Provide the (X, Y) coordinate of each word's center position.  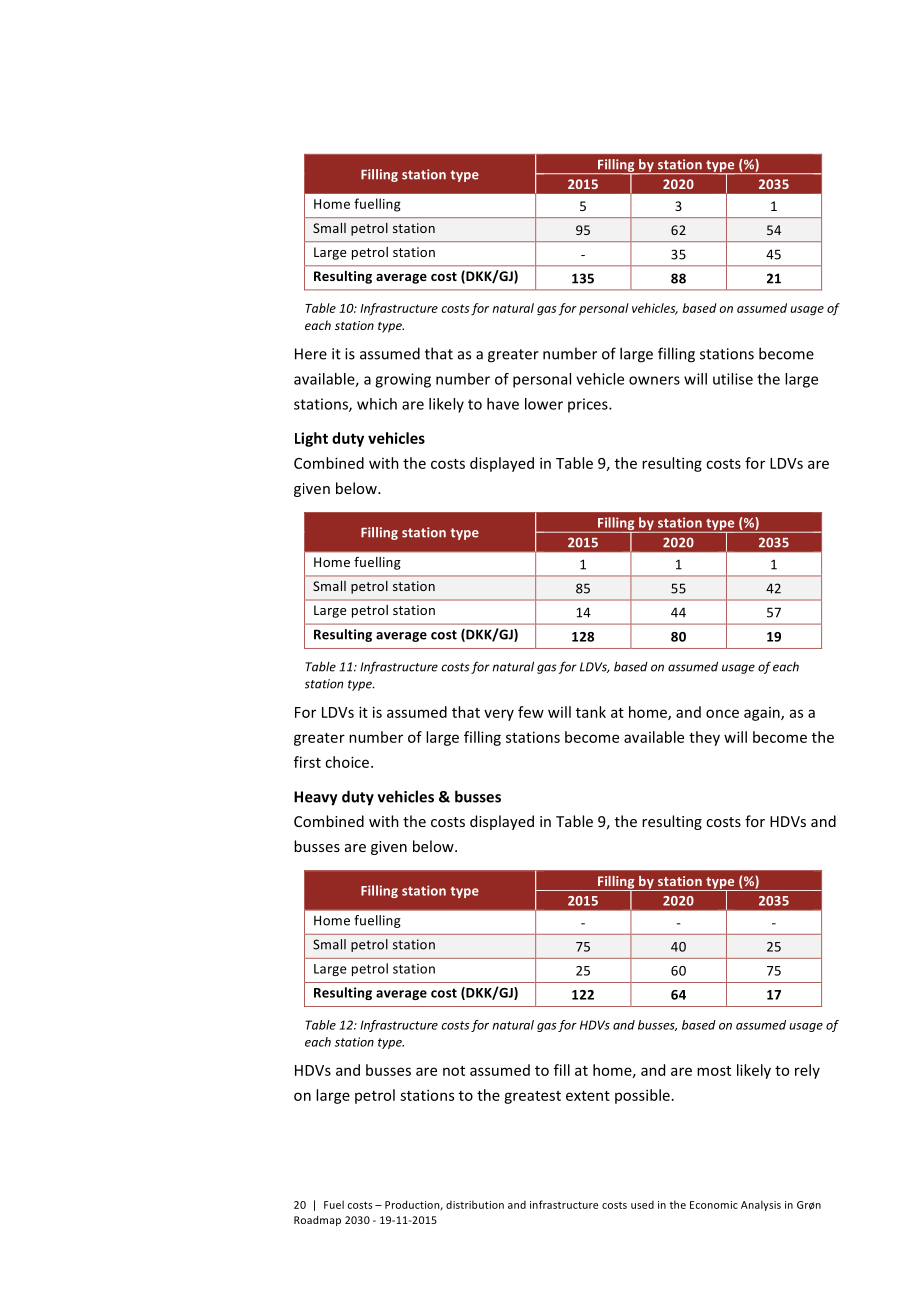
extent (588, 1096)
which (377, 404)
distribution (475, 1204)
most (714, 1071)
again (763, 714)
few (531, 712)
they (704, 738)
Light (311, 439)
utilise (733, 379)
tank (591, 712)
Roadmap (317, 1221)
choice (348, 762)
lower (544, 404)
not (454, 1071)
